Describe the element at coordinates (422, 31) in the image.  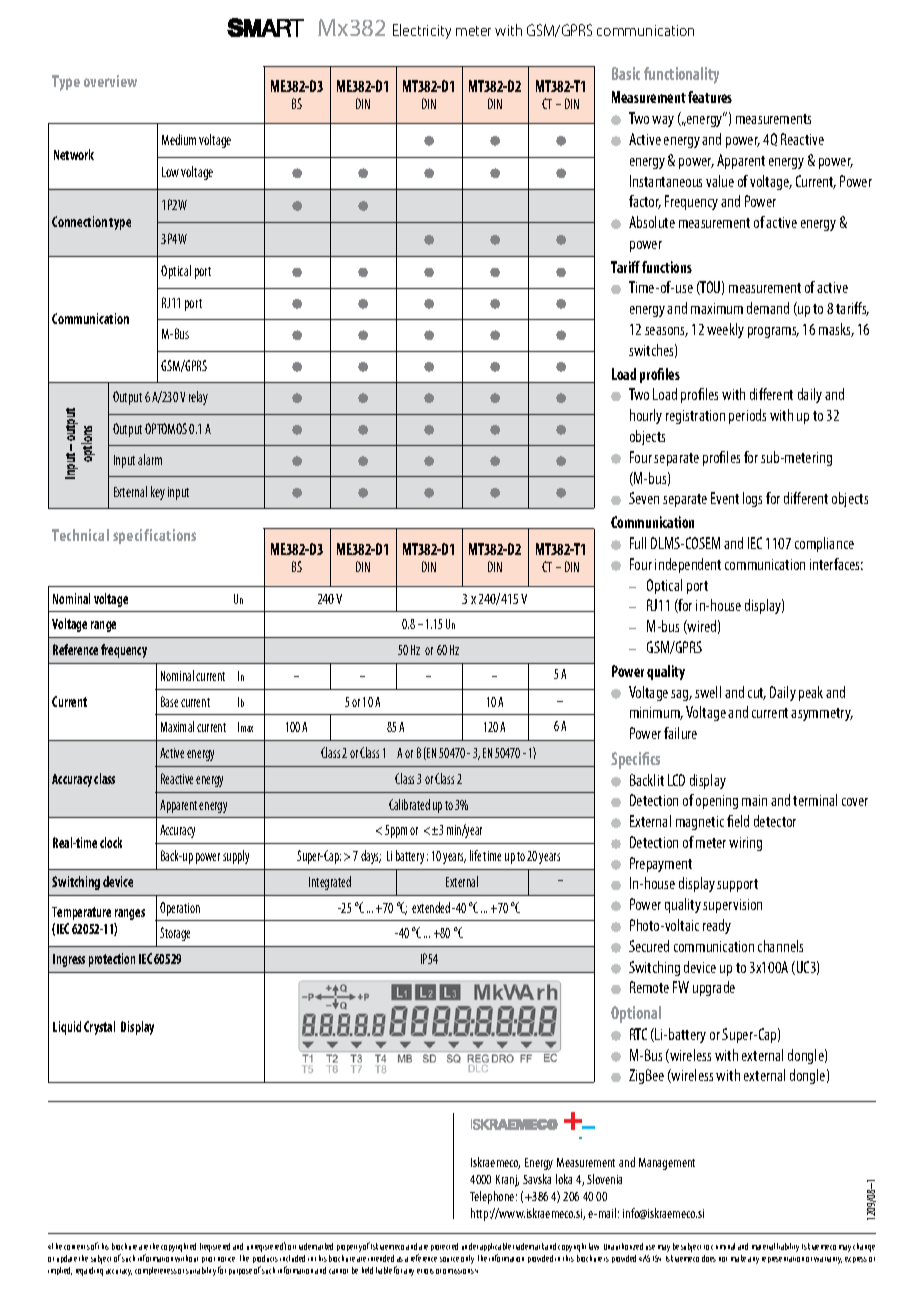
I see `Electricity` at that location.
